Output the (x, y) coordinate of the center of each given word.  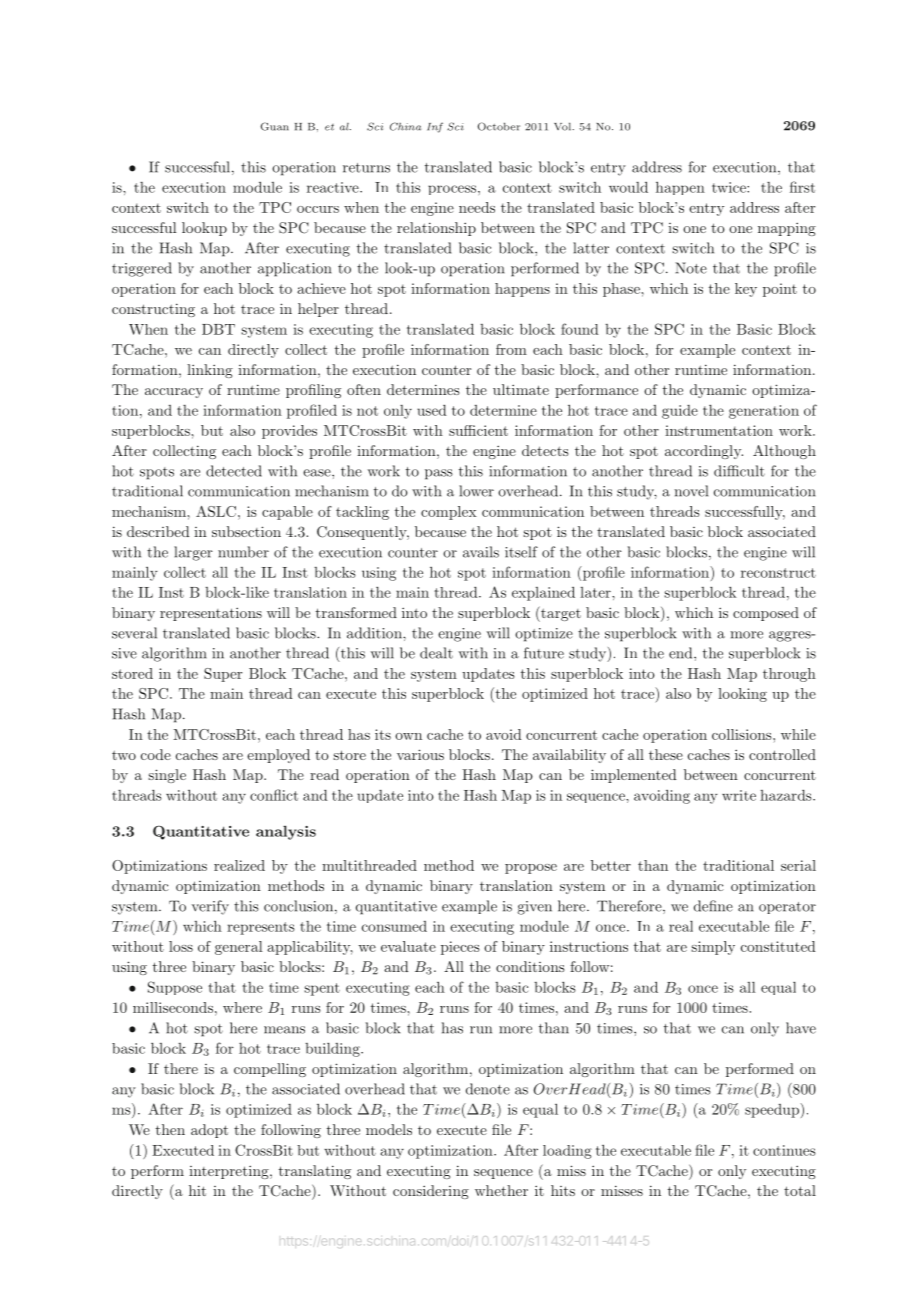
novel (691, 491)
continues (784, 1150)
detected (234, 471)
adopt (209, 1131)
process (453, 190)
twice (730, 187)
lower (476, 491)
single (167, 776)
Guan (275, 126)
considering (431, 1192)
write (739, 795)
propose (531, 869)
